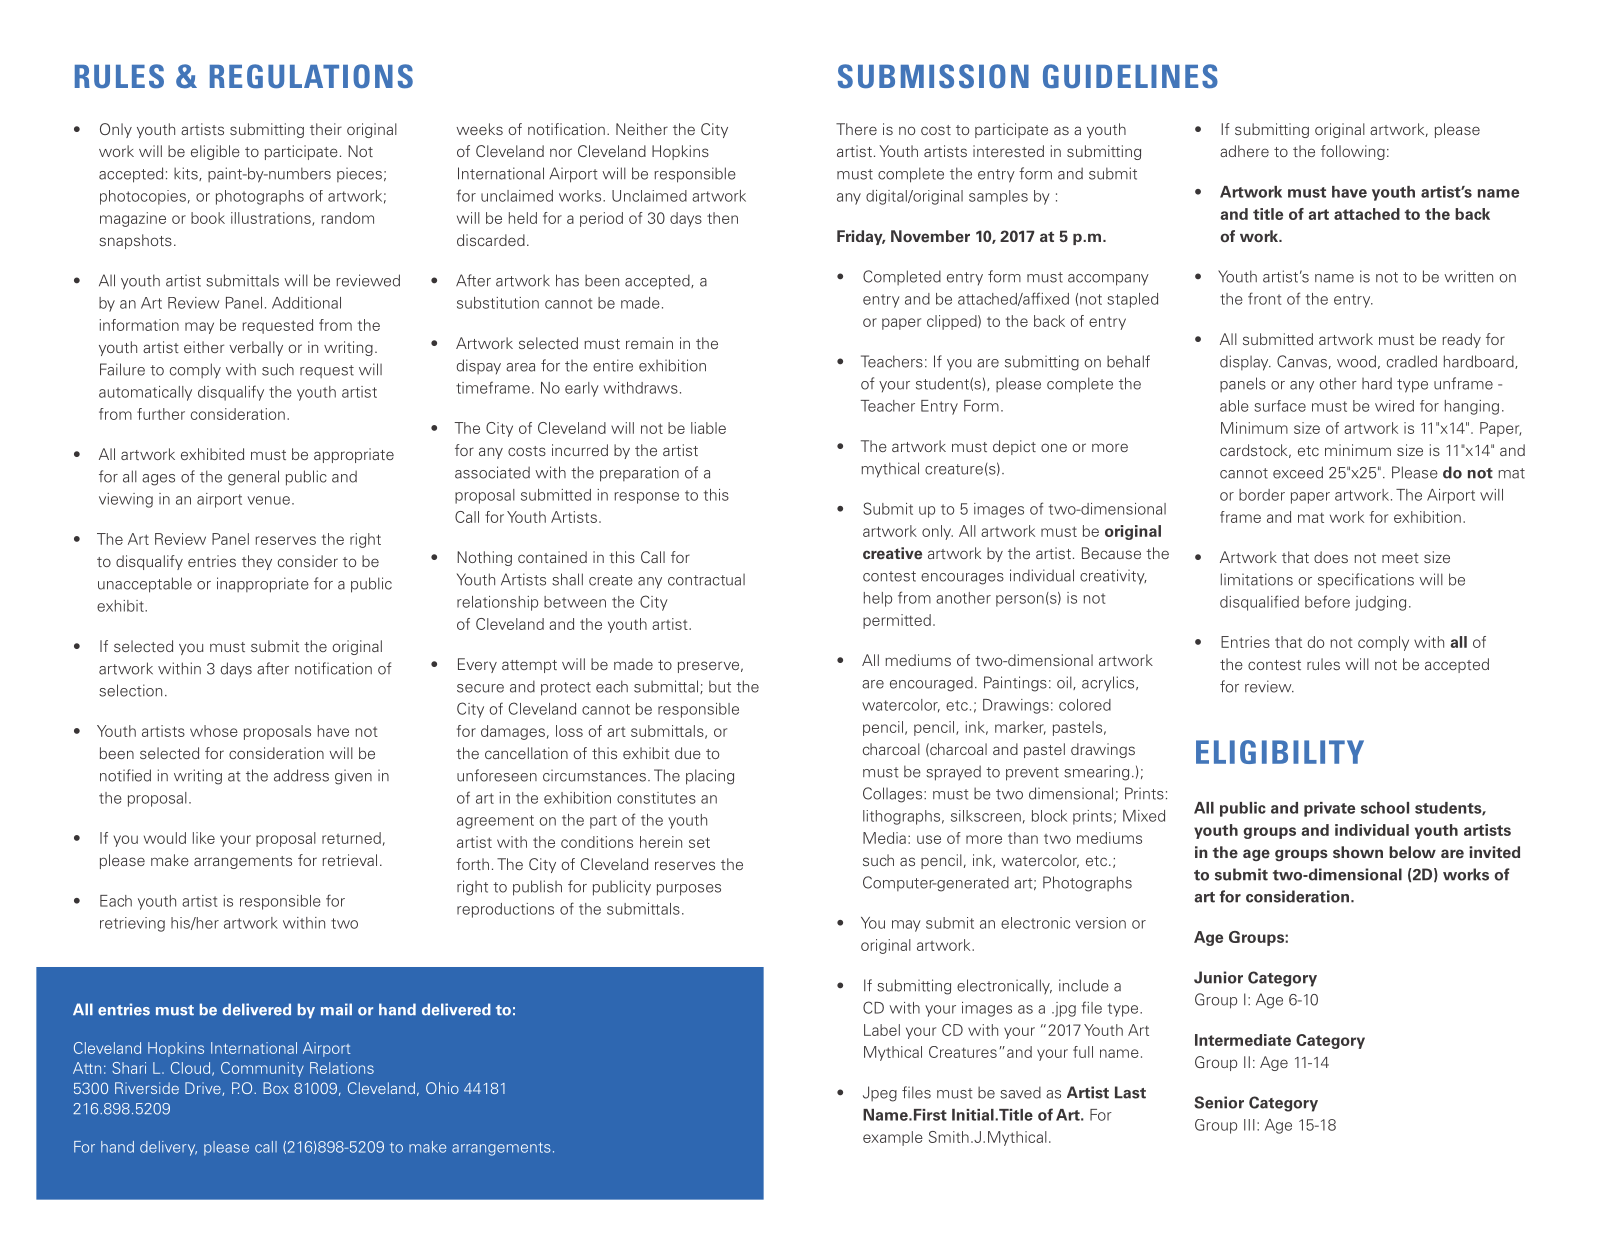  Describe the element at coordinates (256, 348) in the page. I see `verbally` at that location.
